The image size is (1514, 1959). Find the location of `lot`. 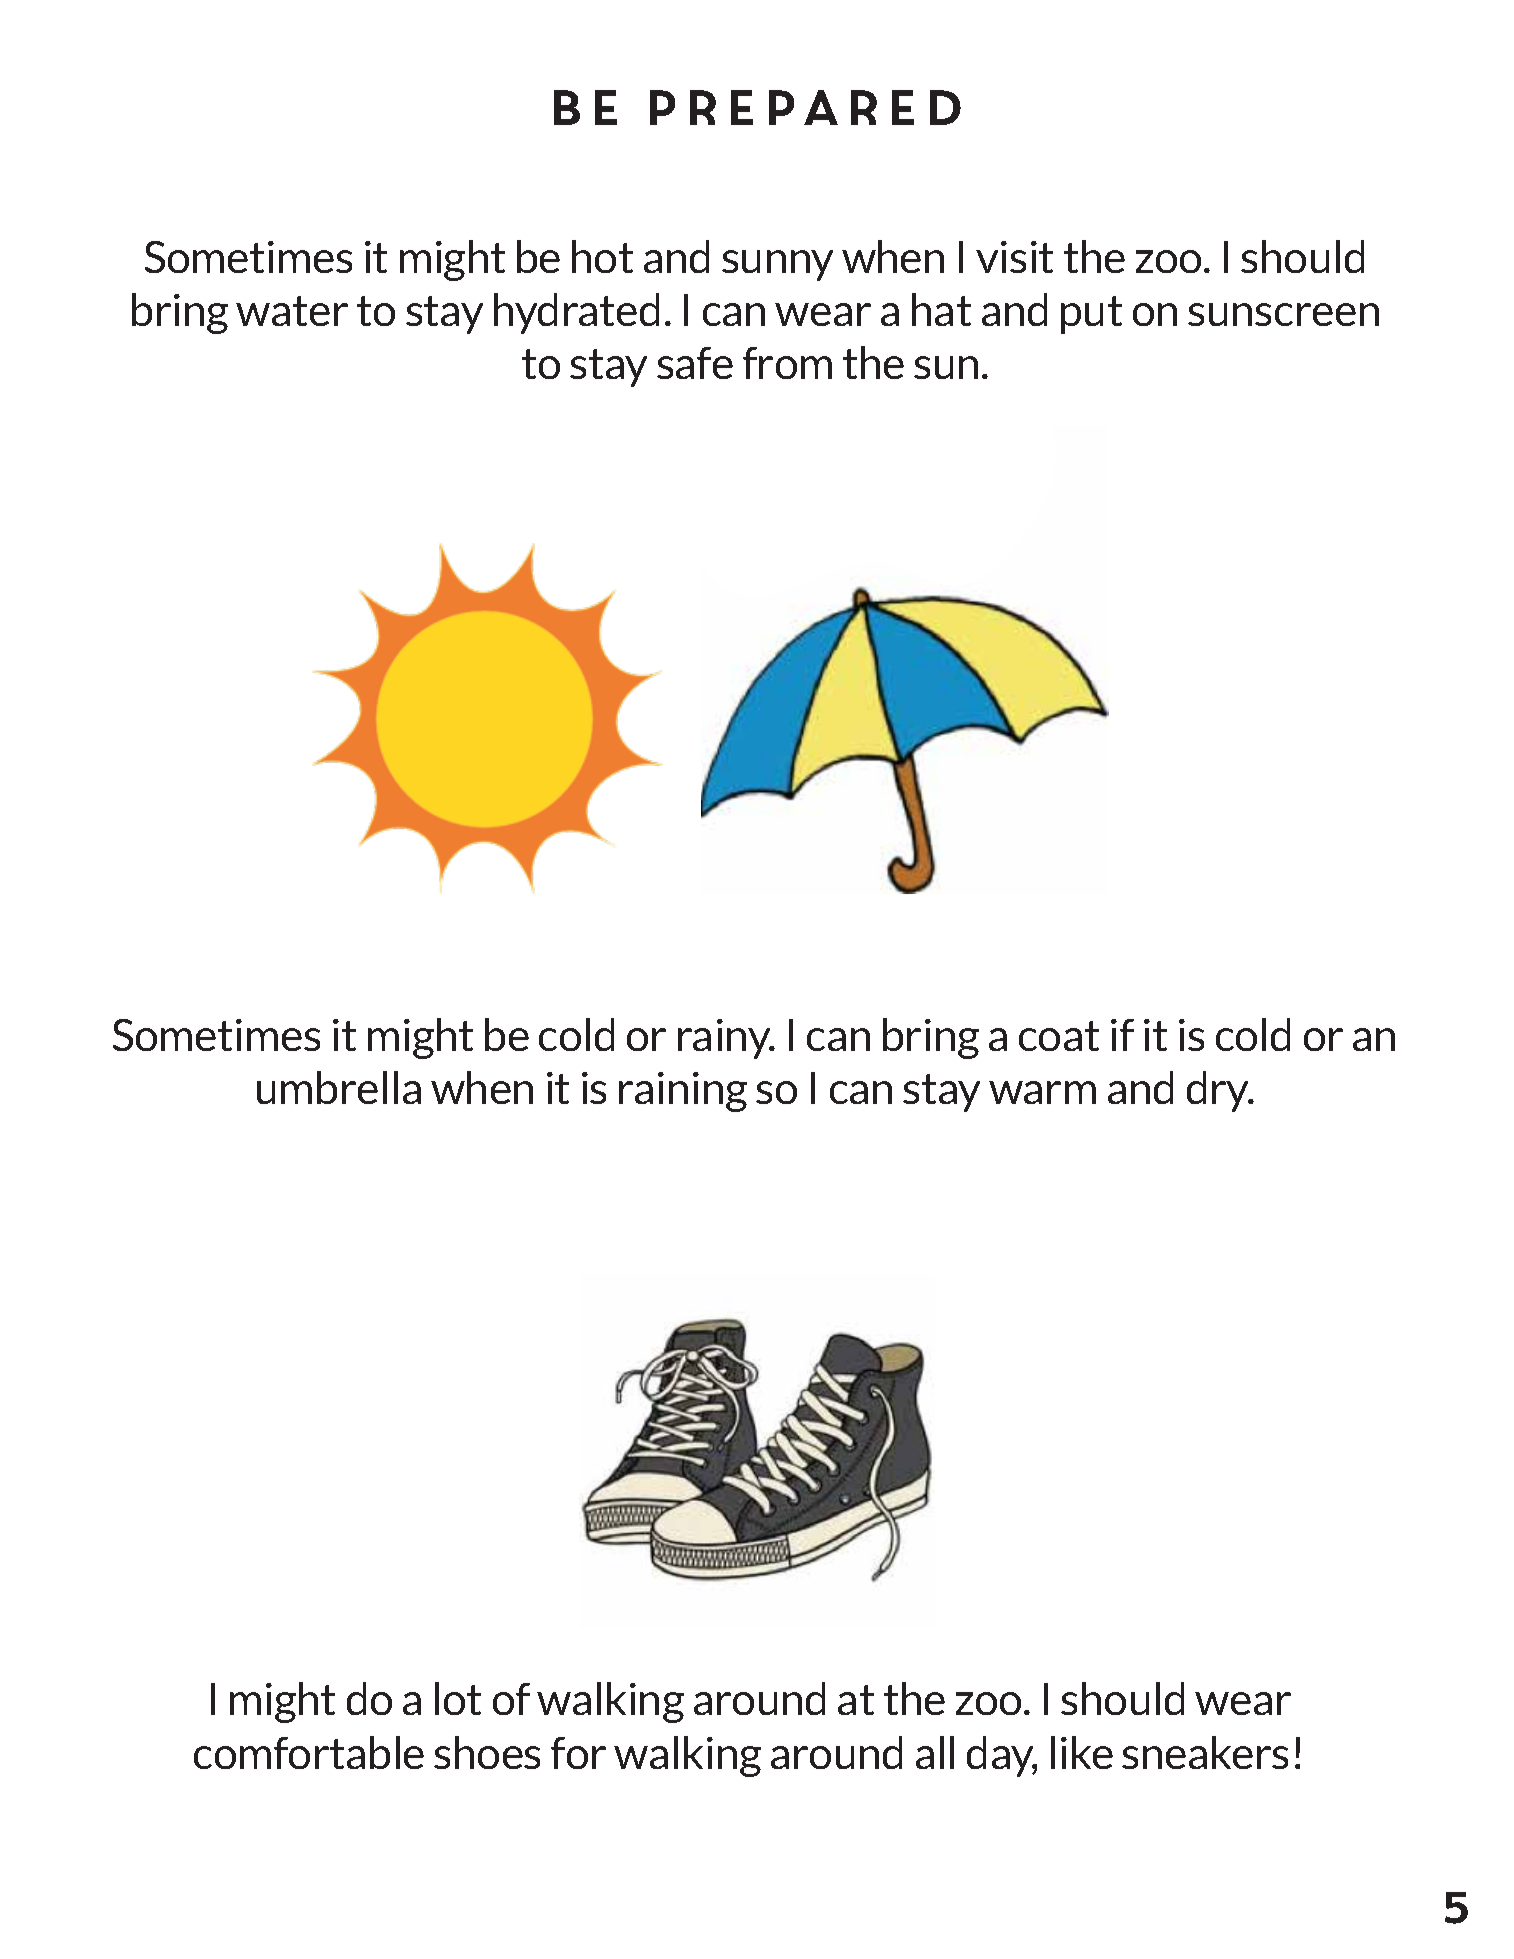

lot is located at coordinates (458, 1698).
